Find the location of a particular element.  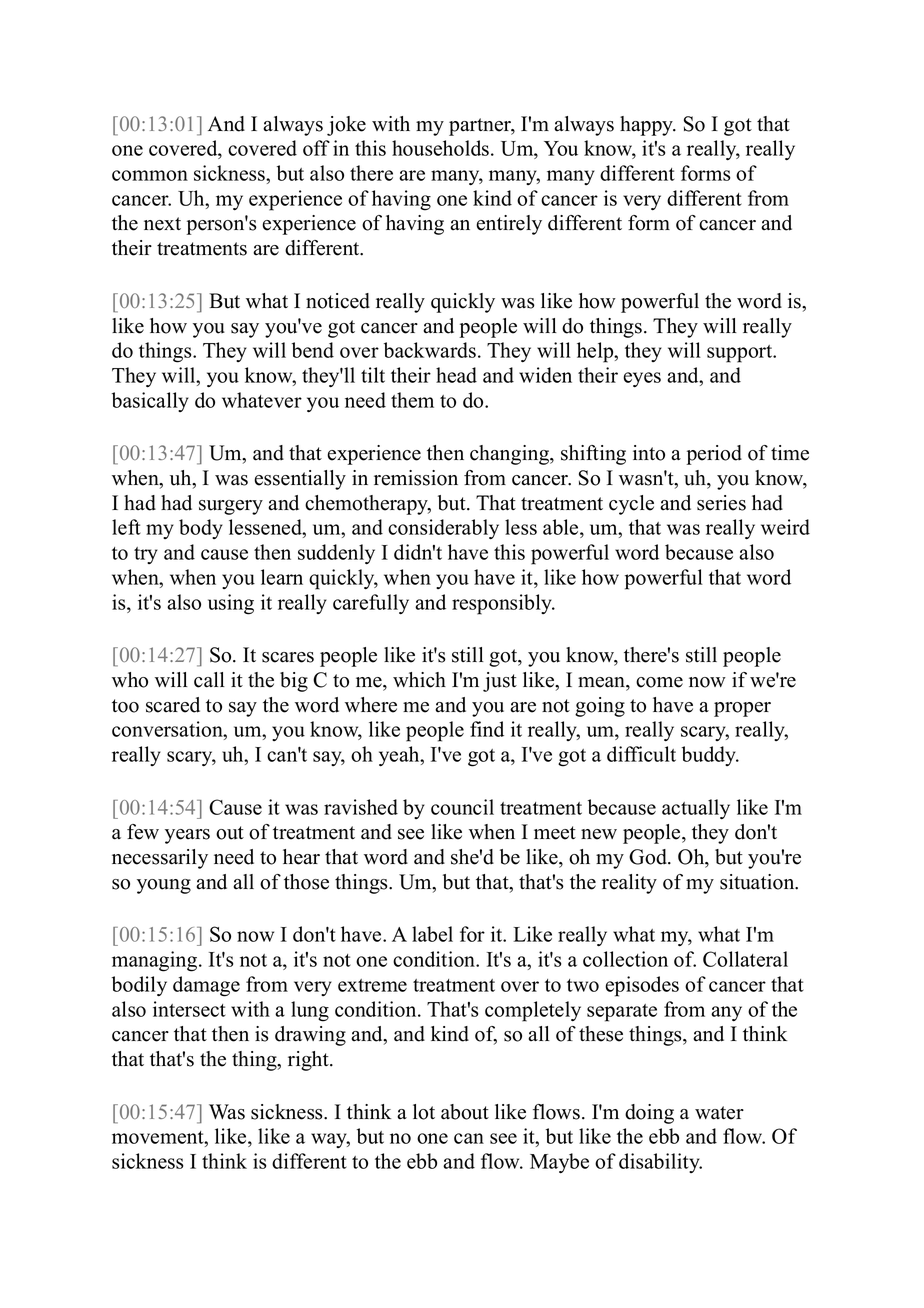

which is located at coordinates (419, 680).
